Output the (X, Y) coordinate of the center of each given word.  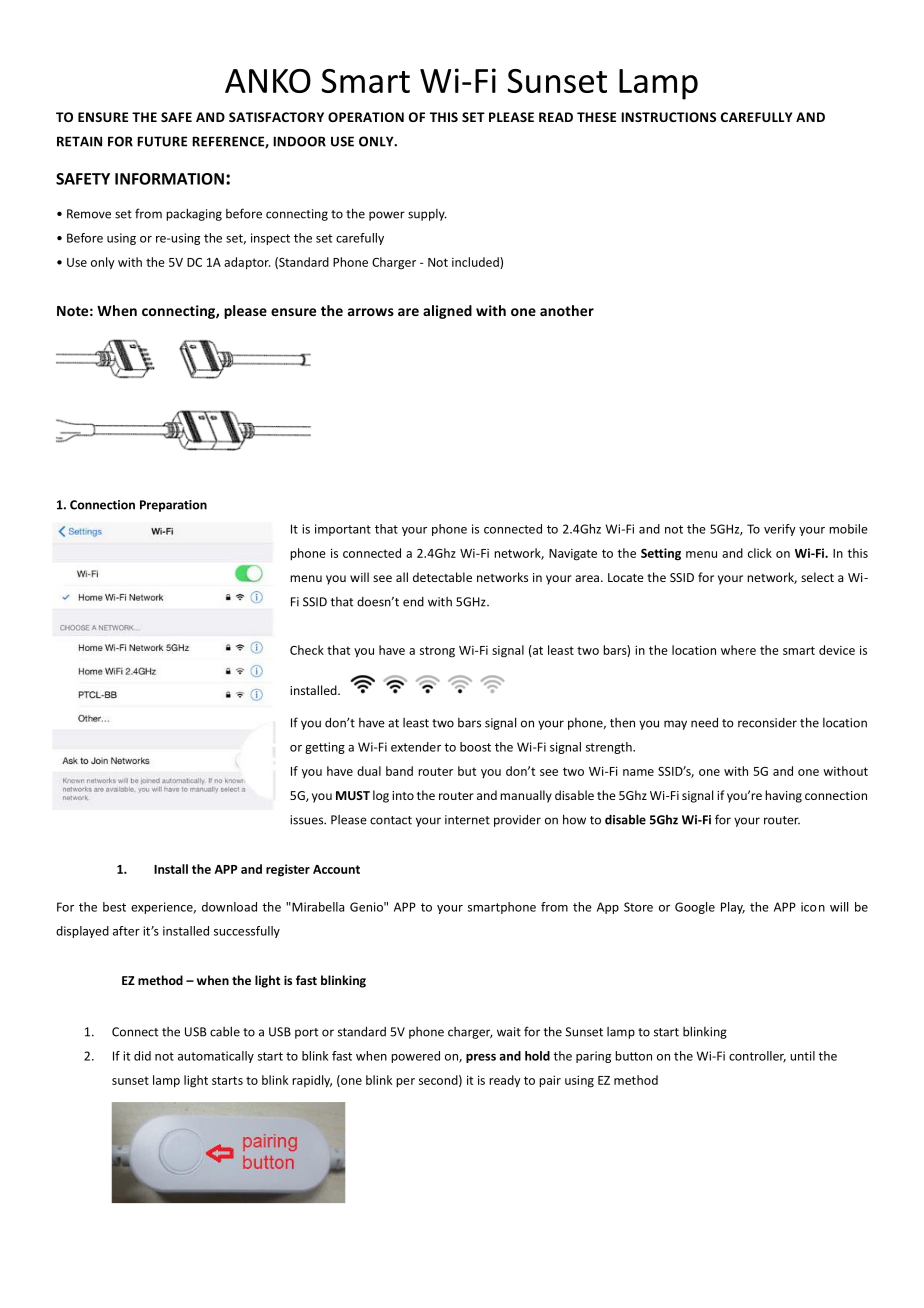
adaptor (247, 263)
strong (437, 652)
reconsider (767, 723)
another (567, 310)
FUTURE (162, 141)
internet (467, 820)
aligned (447, 312)
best (114, 907)
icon (813, 907)
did (142, 1056)
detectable (442, 577)
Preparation (173, 506)
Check (307, 650)
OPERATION (366, 117)
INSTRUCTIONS (668, 117)
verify (780, 530)
